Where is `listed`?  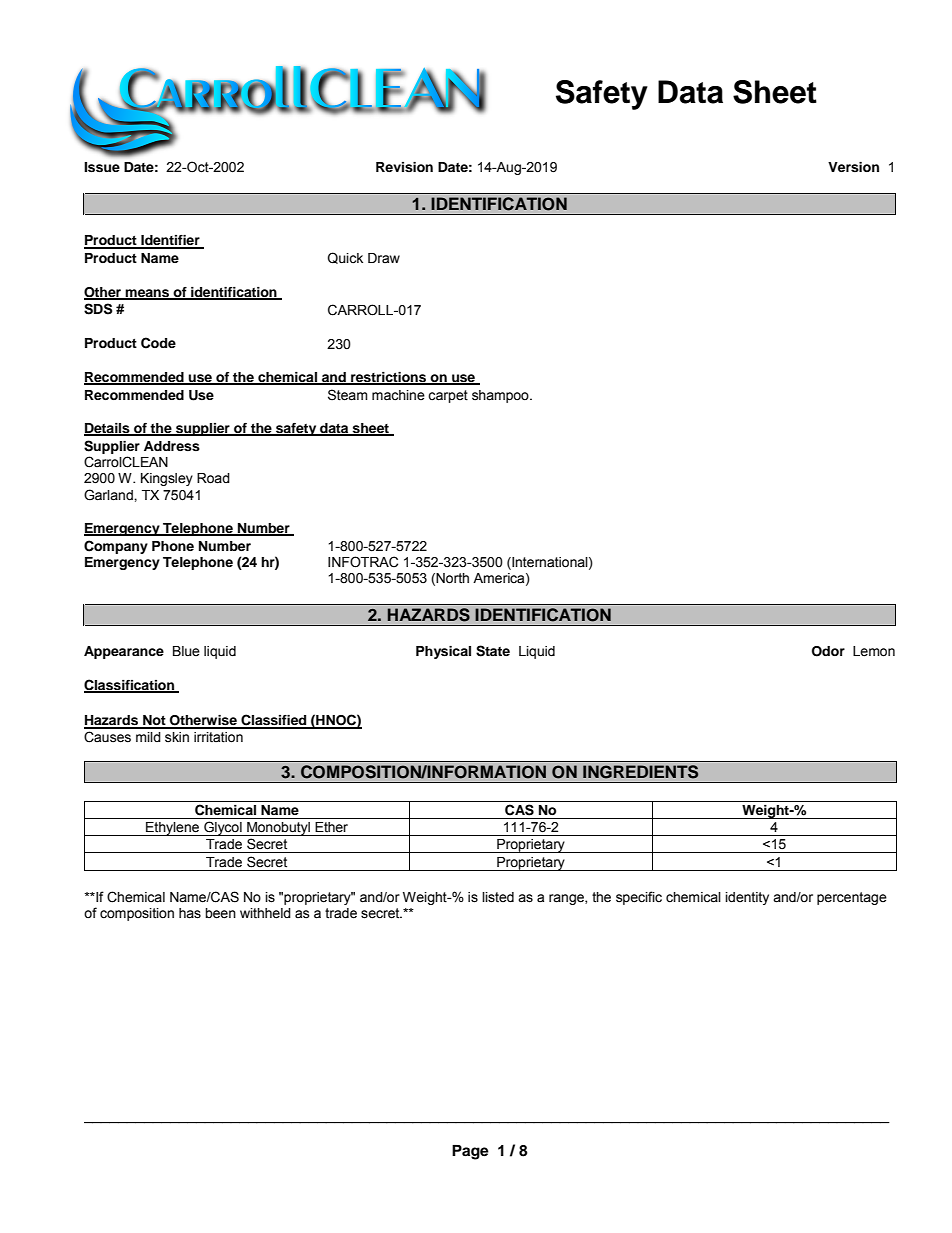 listed is located at coordinates (498, 897).
